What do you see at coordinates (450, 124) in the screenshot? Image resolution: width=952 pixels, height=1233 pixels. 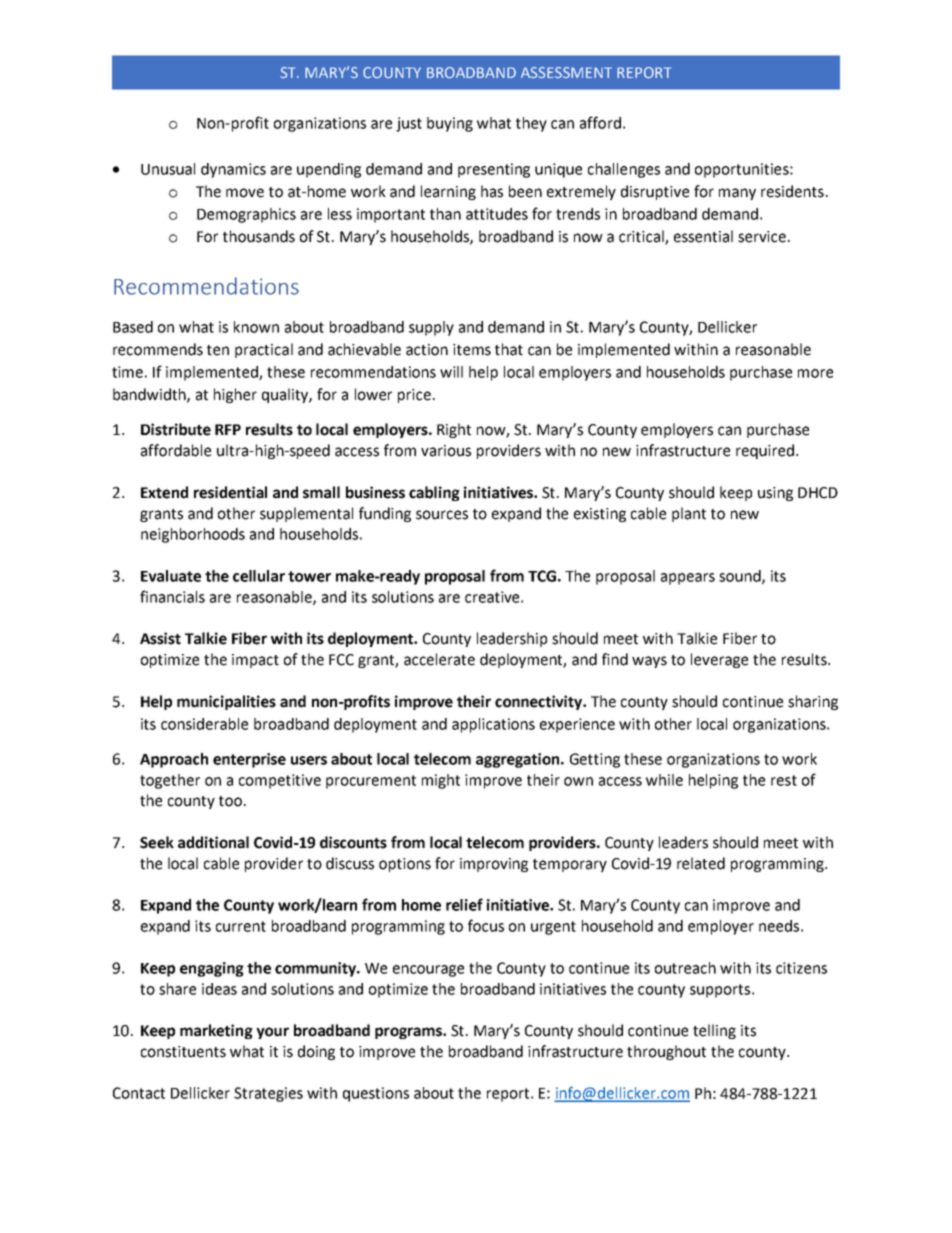 I see `buying` at bounding box center [450, 124].
